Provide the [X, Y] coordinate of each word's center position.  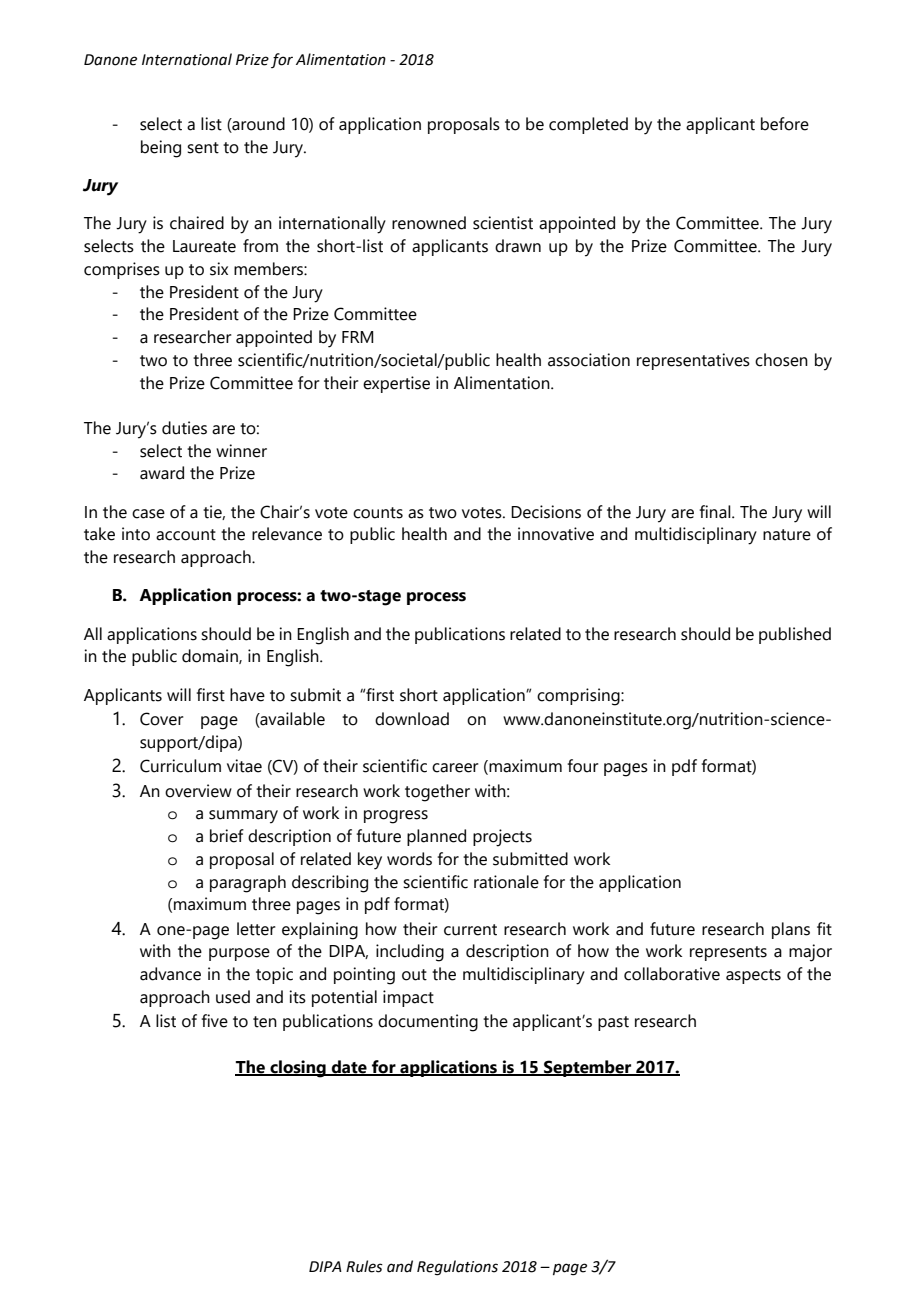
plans [791, 930]
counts [378, 513]
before [785, 124]
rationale [506, 882]
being [161, 149]
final [716, 512]
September [588, 1068]
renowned [429, 223]
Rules [364, 1266]
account [186, 535]
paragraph [248, 884]
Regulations [457, 1268]
